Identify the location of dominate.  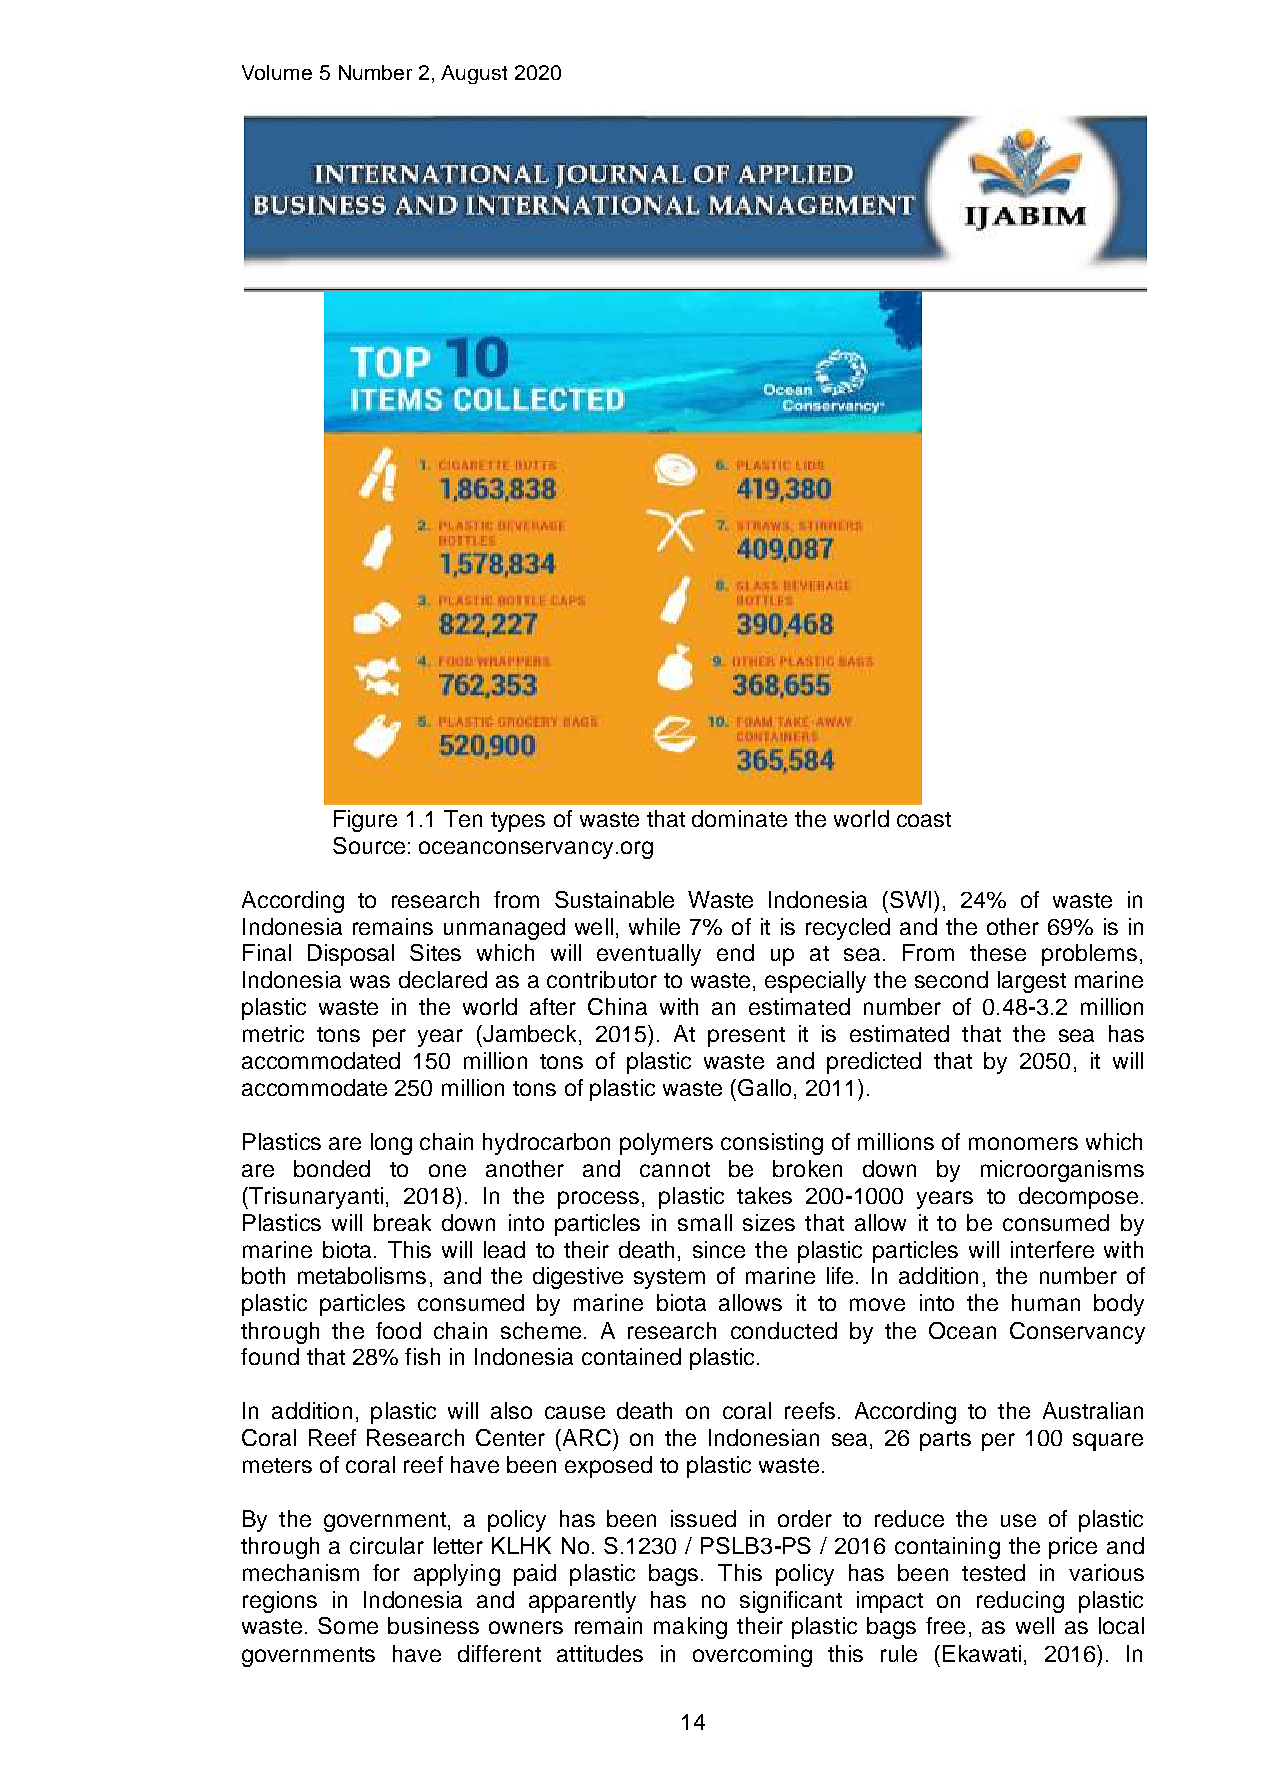
(739, 818).
